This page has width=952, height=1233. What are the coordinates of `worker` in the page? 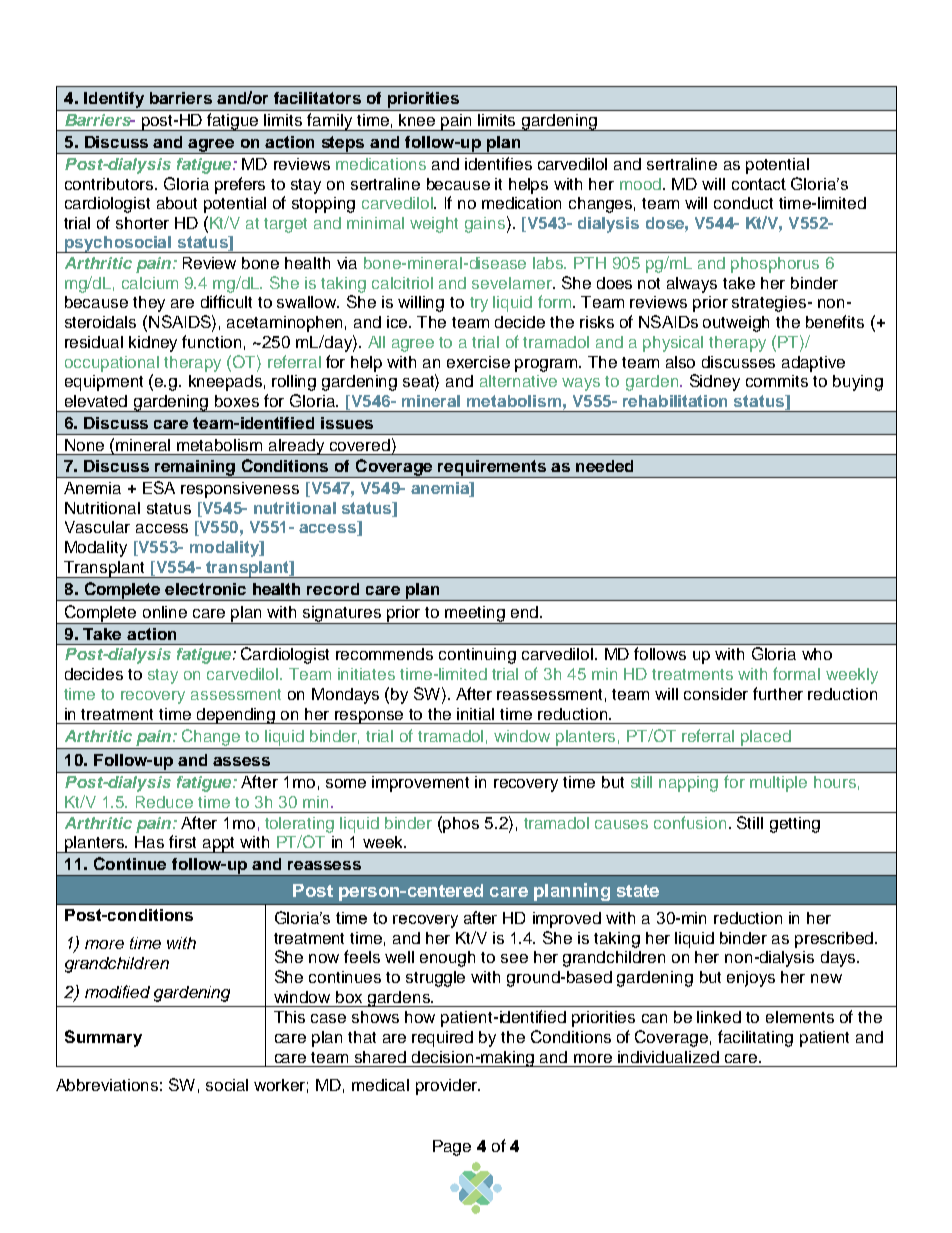 It's located at (281, 1086).
